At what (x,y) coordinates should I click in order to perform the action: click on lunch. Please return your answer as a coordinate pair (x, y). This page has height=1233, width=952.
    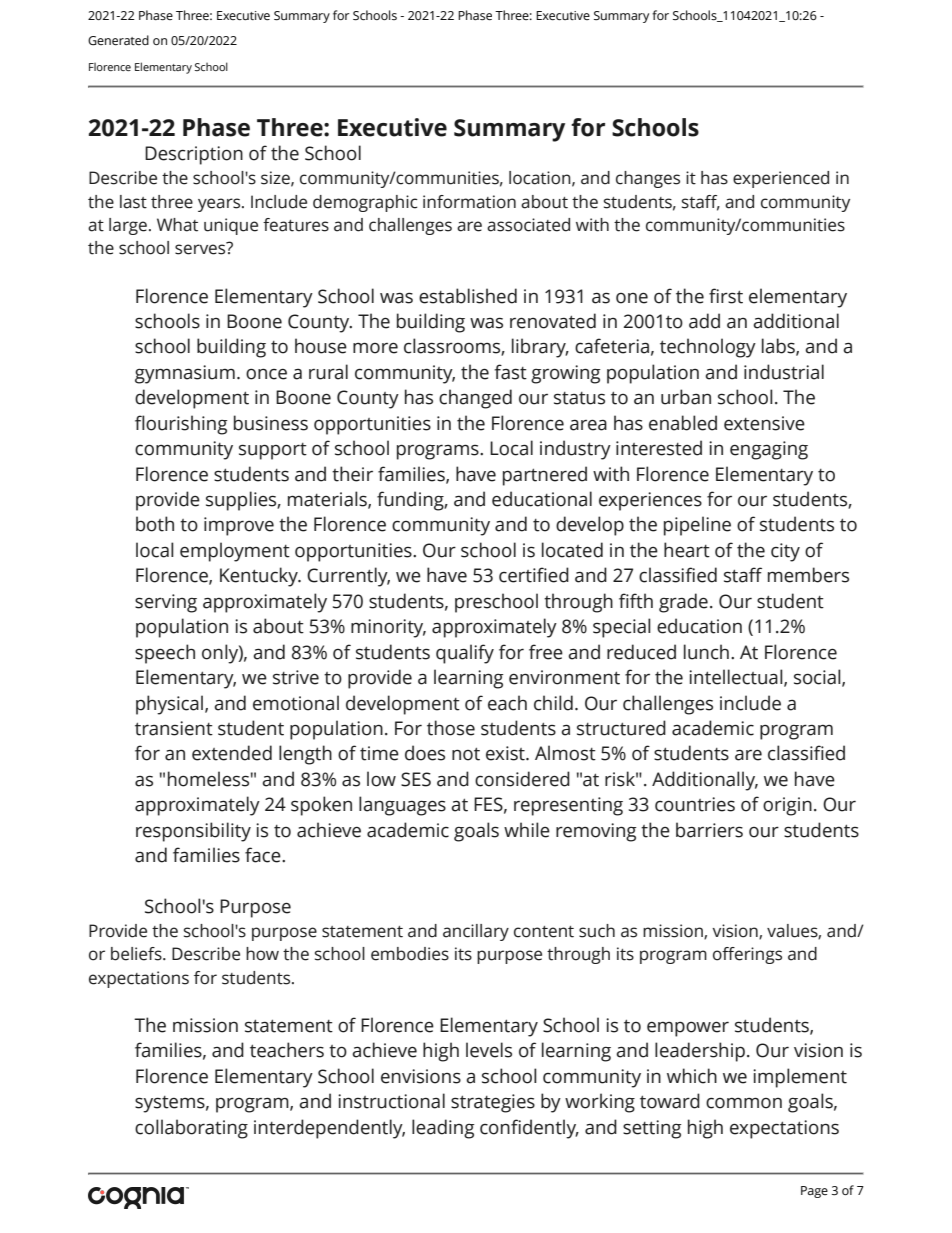
    Looking at the image, I should click on (706, 652).
